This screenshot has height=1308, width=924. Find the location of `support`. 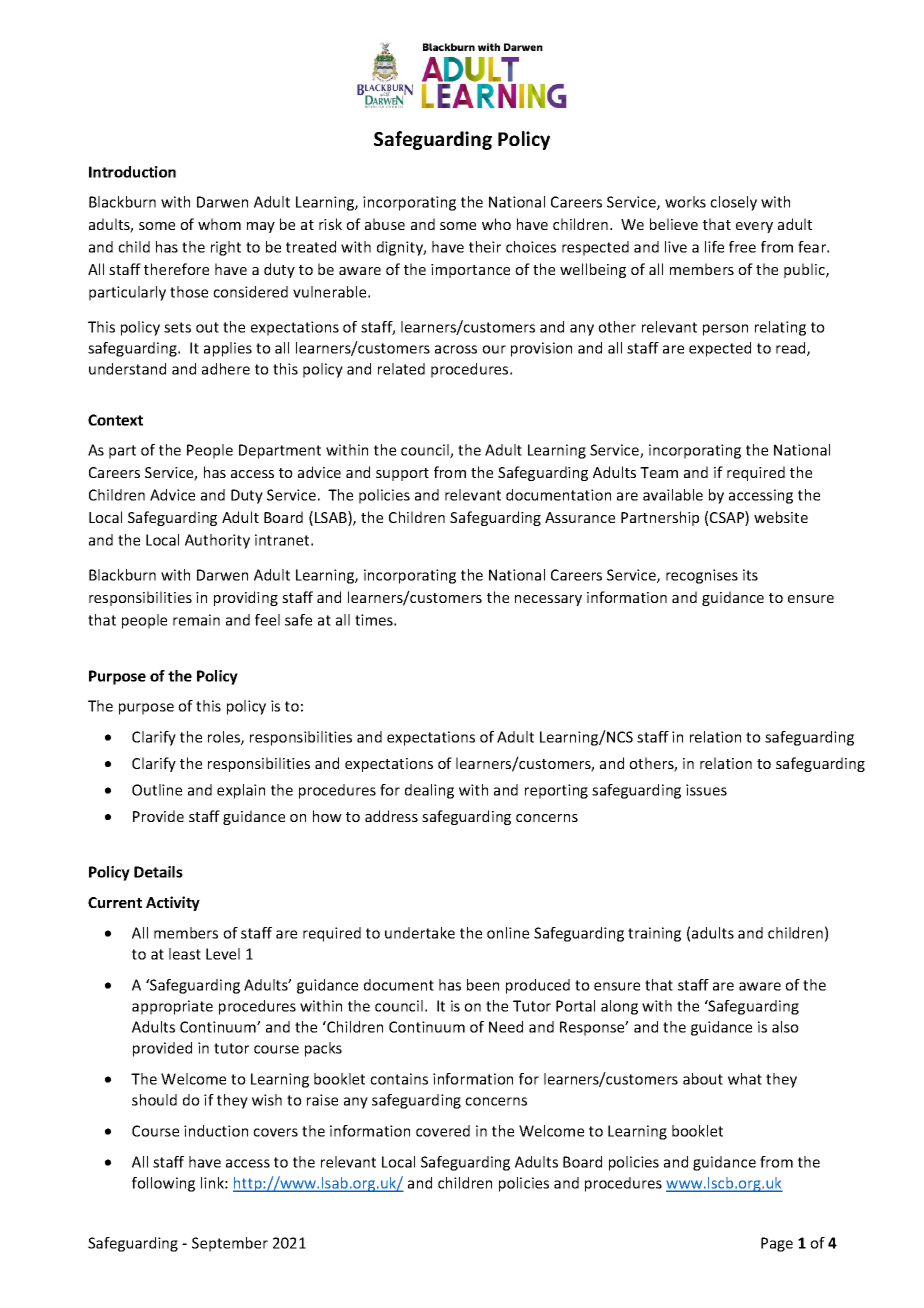

support is located at coordinates (402, 474).
